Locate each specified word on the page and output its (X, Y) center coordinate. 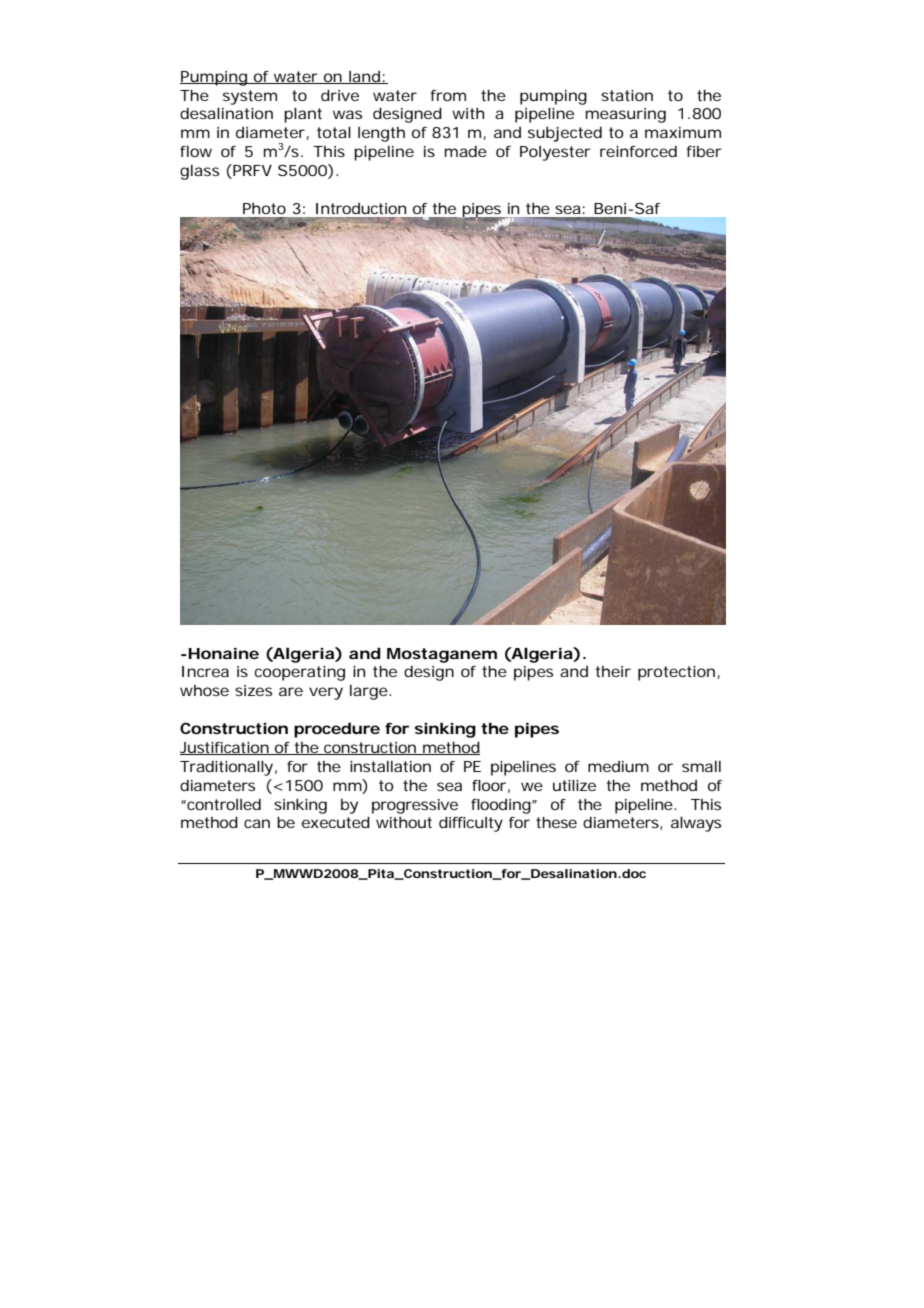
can (257, 823)
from (448, 95)
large (369, 692)
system (250, 97)
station (627, 95)
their (613, 671)
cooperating (300, 673)
